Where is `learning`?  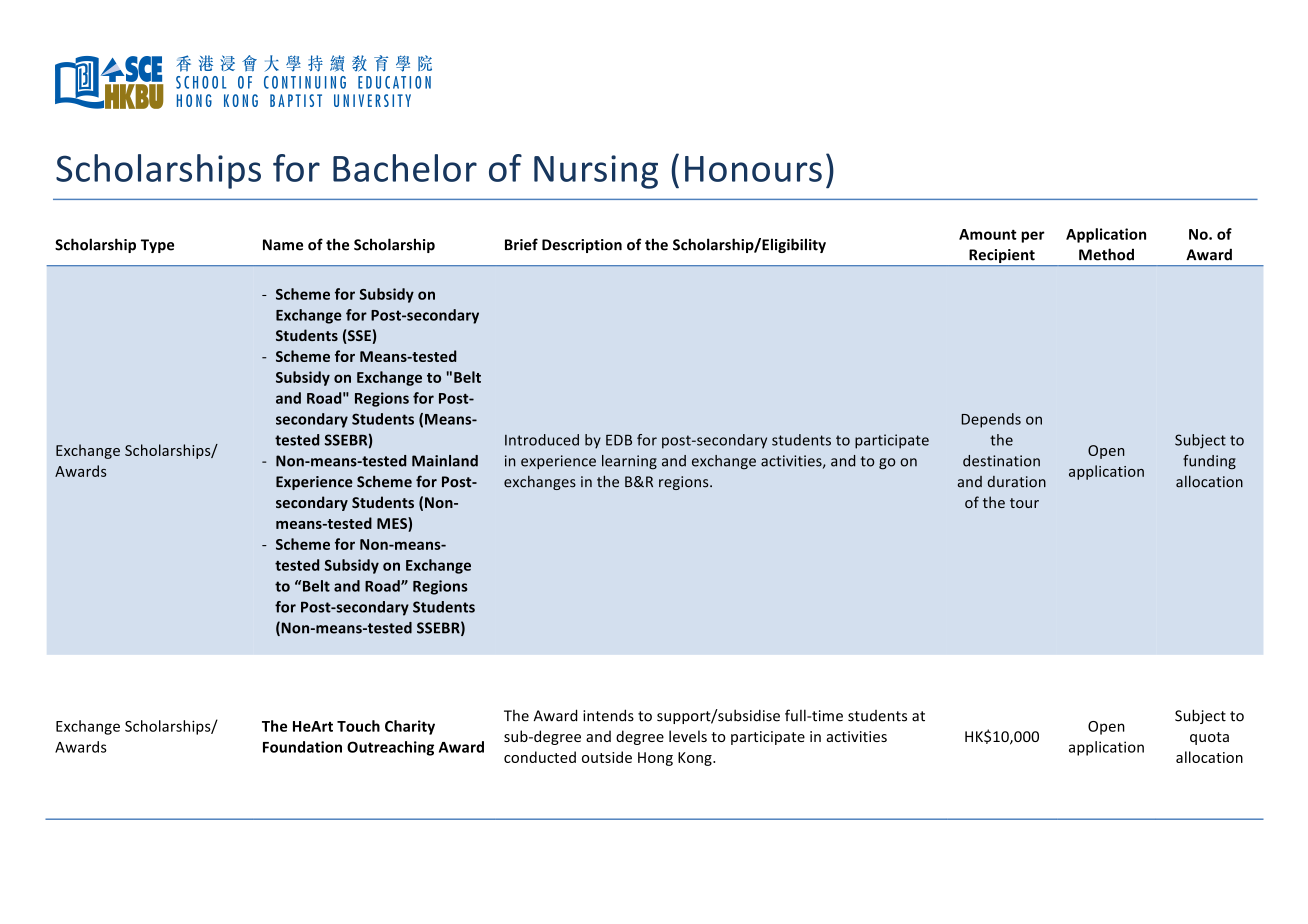
learning is located at coordinates (629, 462).
